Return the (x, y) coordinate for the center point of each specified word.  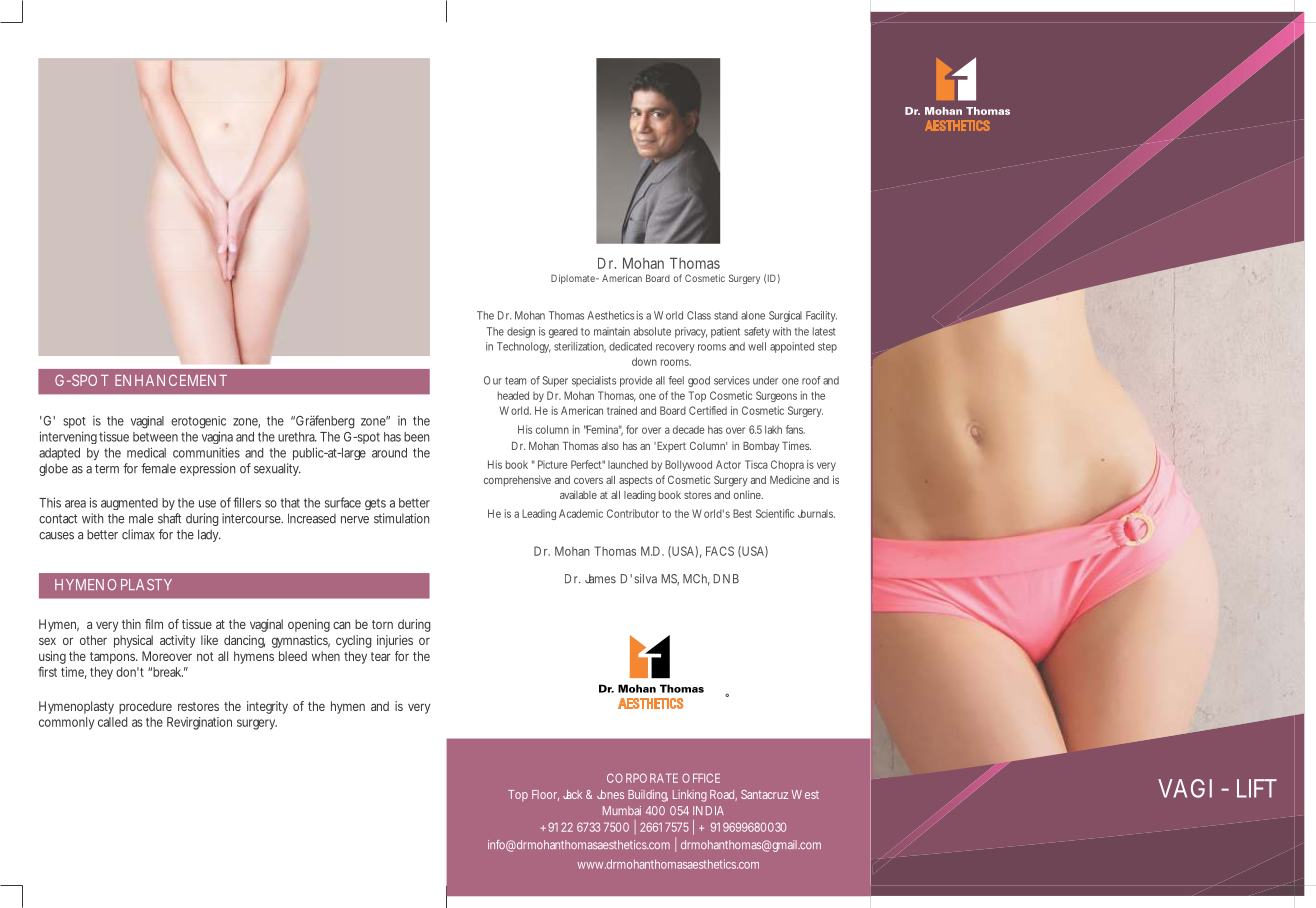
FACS (720, 551)
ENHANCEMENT (171, 380)
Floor (545, 795)
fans (795, 429)
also (610, 446)
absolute (652, 331)
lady (209, 535)
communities (206, 452)
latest (824, 331)
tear (381, 656)
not (205, 656)
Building (648, 796)
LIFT (1257, 788)
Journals (816, 513)
